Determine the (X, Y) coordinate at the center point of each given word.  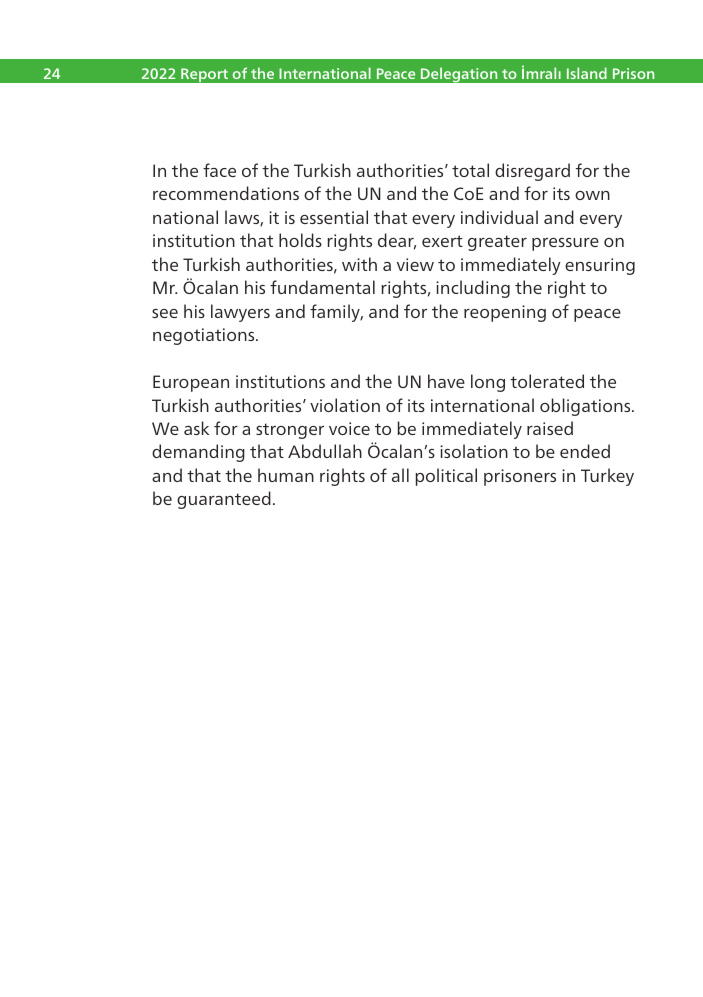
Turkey (607, 477)
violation (345, 405)
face (219, 170)
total (470, 170)
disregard (532, 172)
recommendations (226, 193)
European (191, 383)
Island (587, 73)
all (400, 475)
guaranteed (224, 500)
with (359, 264)
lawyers (240, 313)
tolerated (547, 381)
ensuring (600, 266)
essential (334, 217)
